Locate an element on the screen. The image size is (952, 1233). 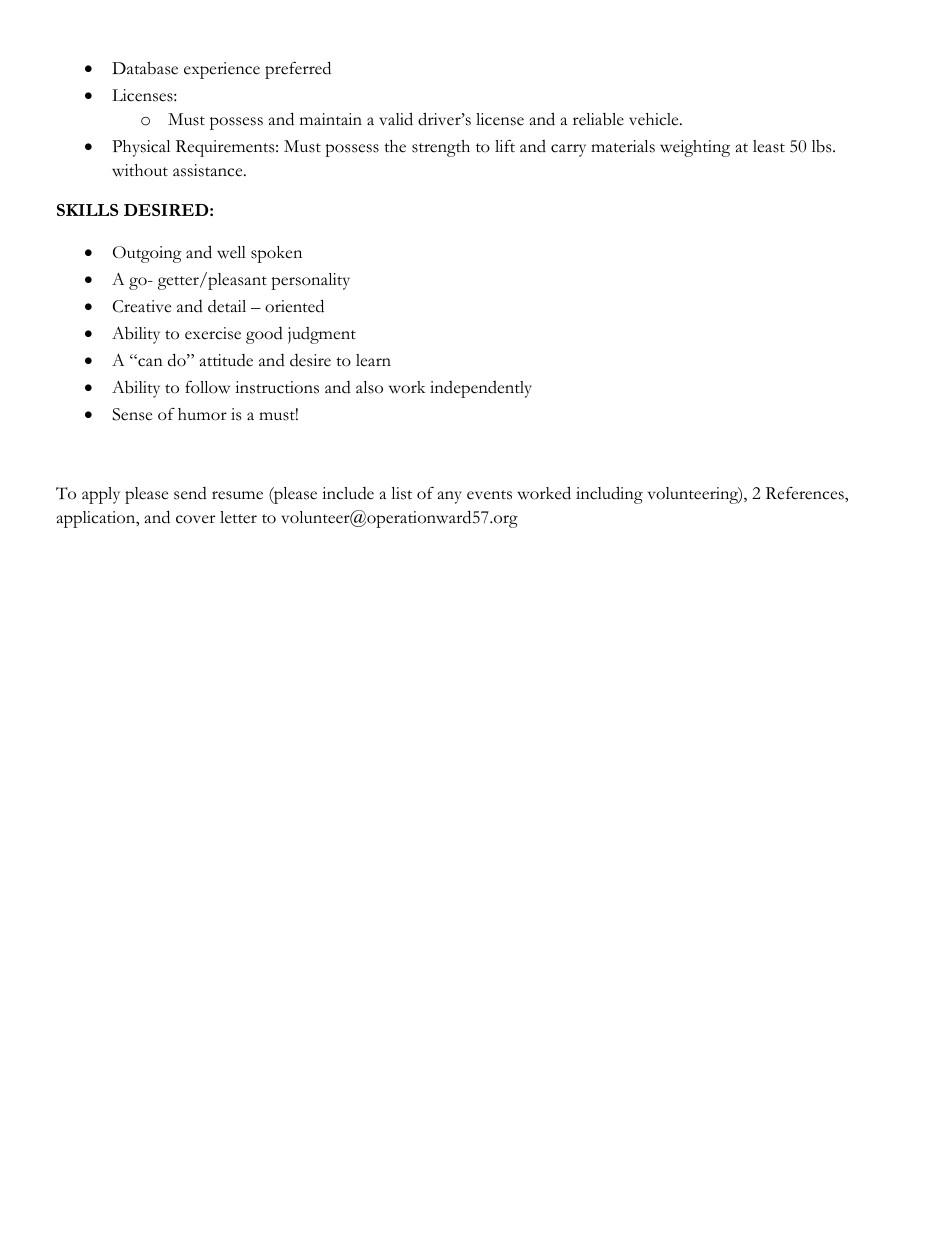
attitude is located at coordinates (226, 360).
